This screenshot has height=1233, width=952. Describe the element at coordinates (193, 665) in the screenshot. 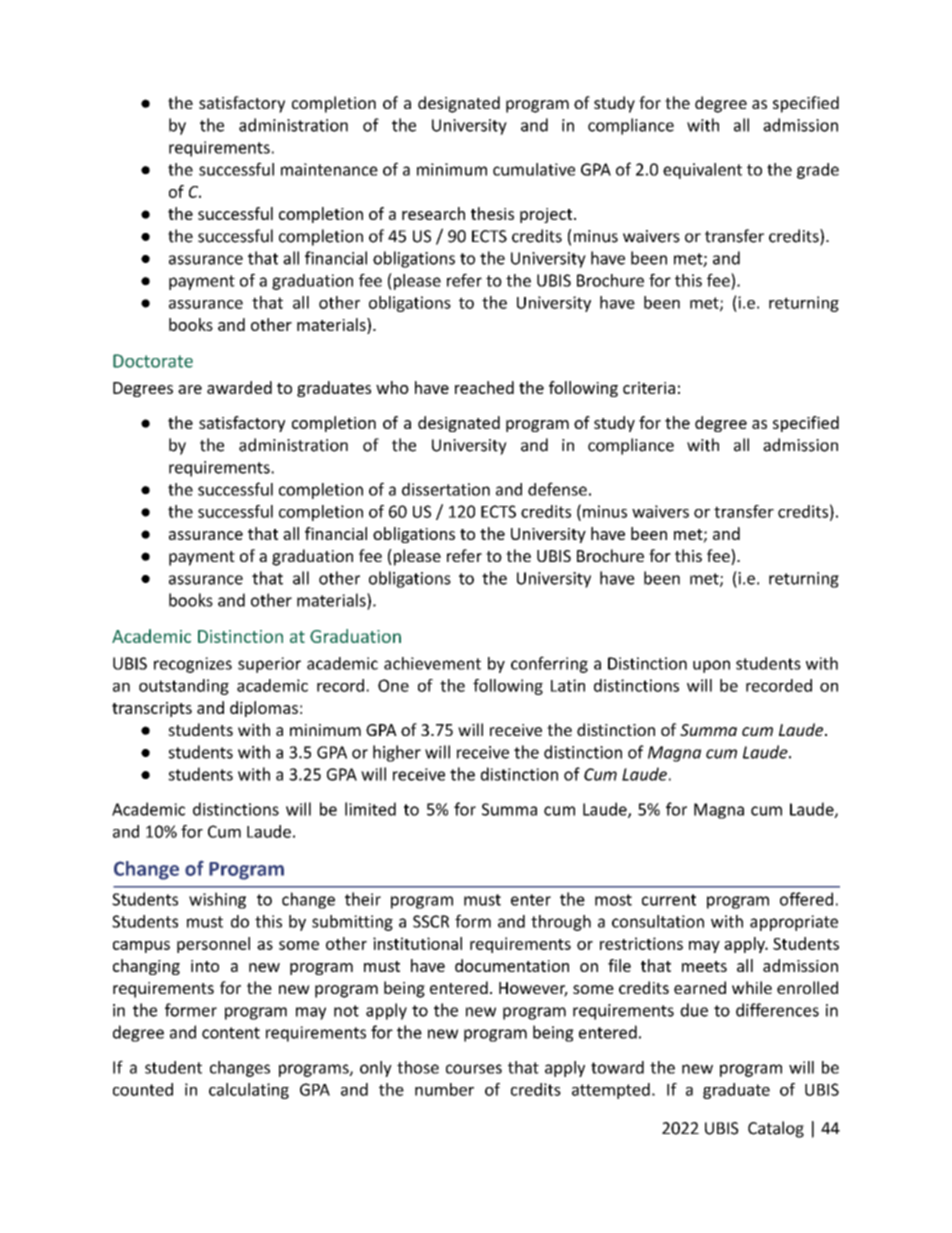

I see `recognizes` at that location.
